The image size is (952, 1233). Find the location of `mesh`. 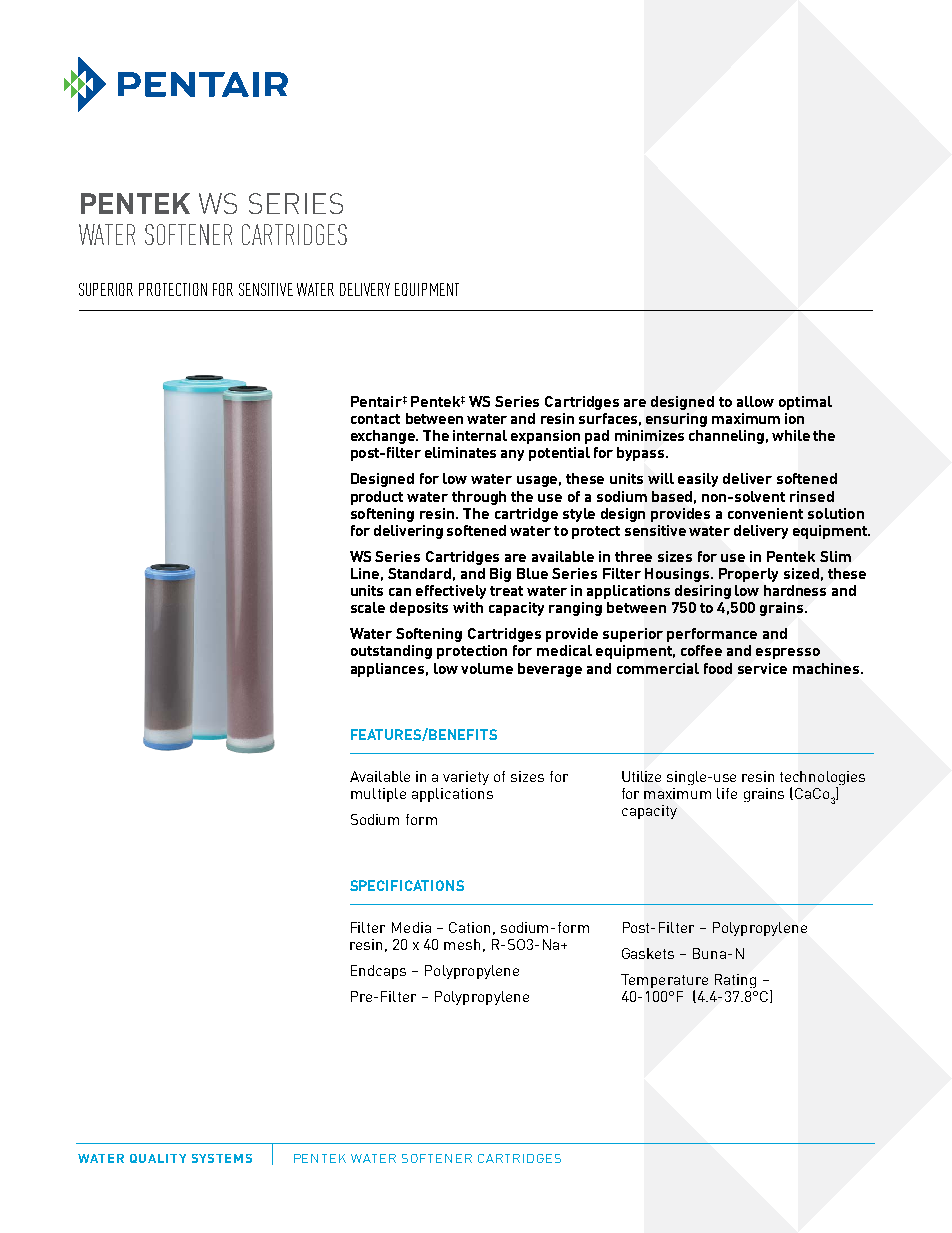

mesh is located at coordinates (462, 944).
